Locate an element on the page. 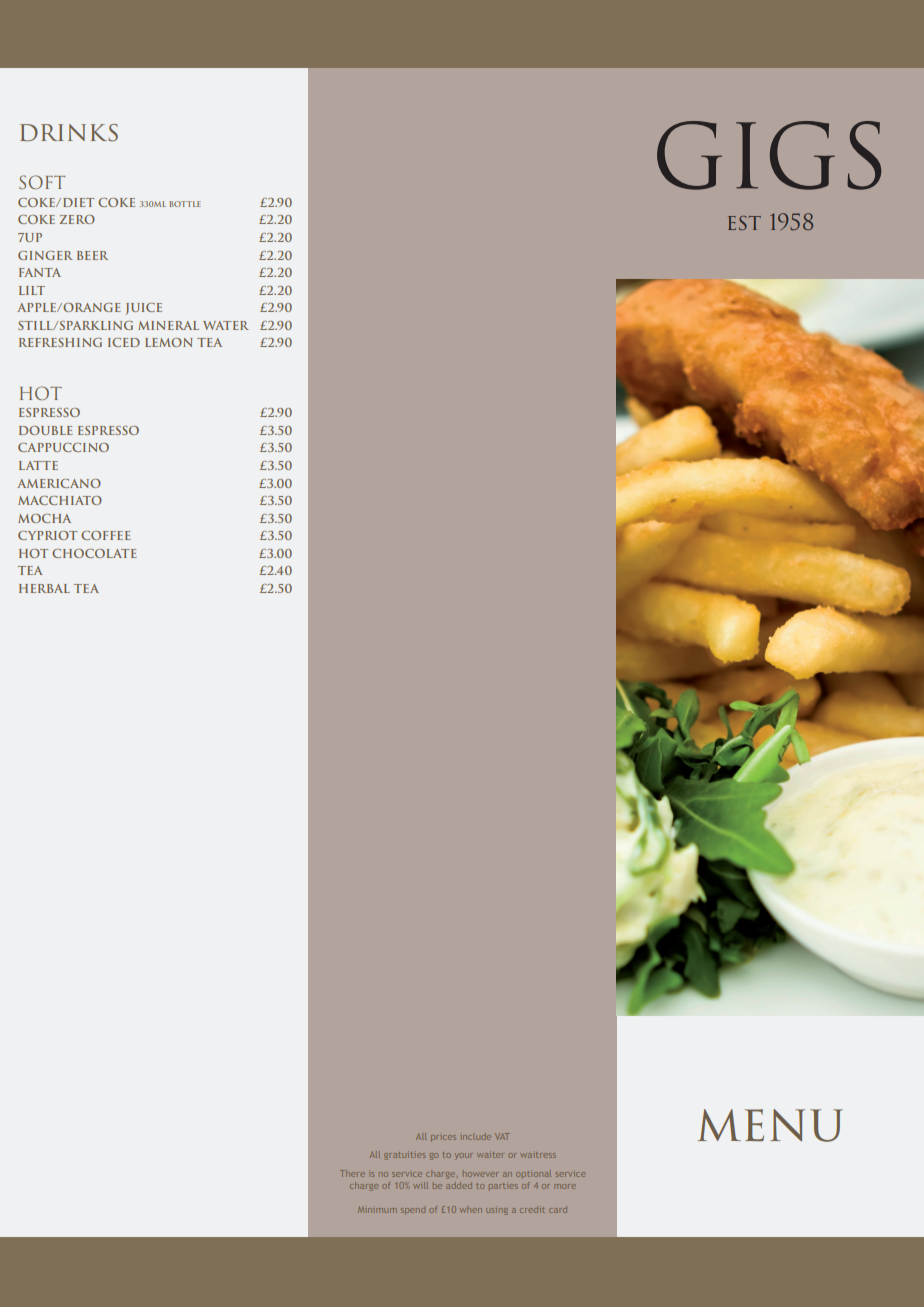 This document has height=1307, width=924. COFFEE is located at coordinates (106, 535).
